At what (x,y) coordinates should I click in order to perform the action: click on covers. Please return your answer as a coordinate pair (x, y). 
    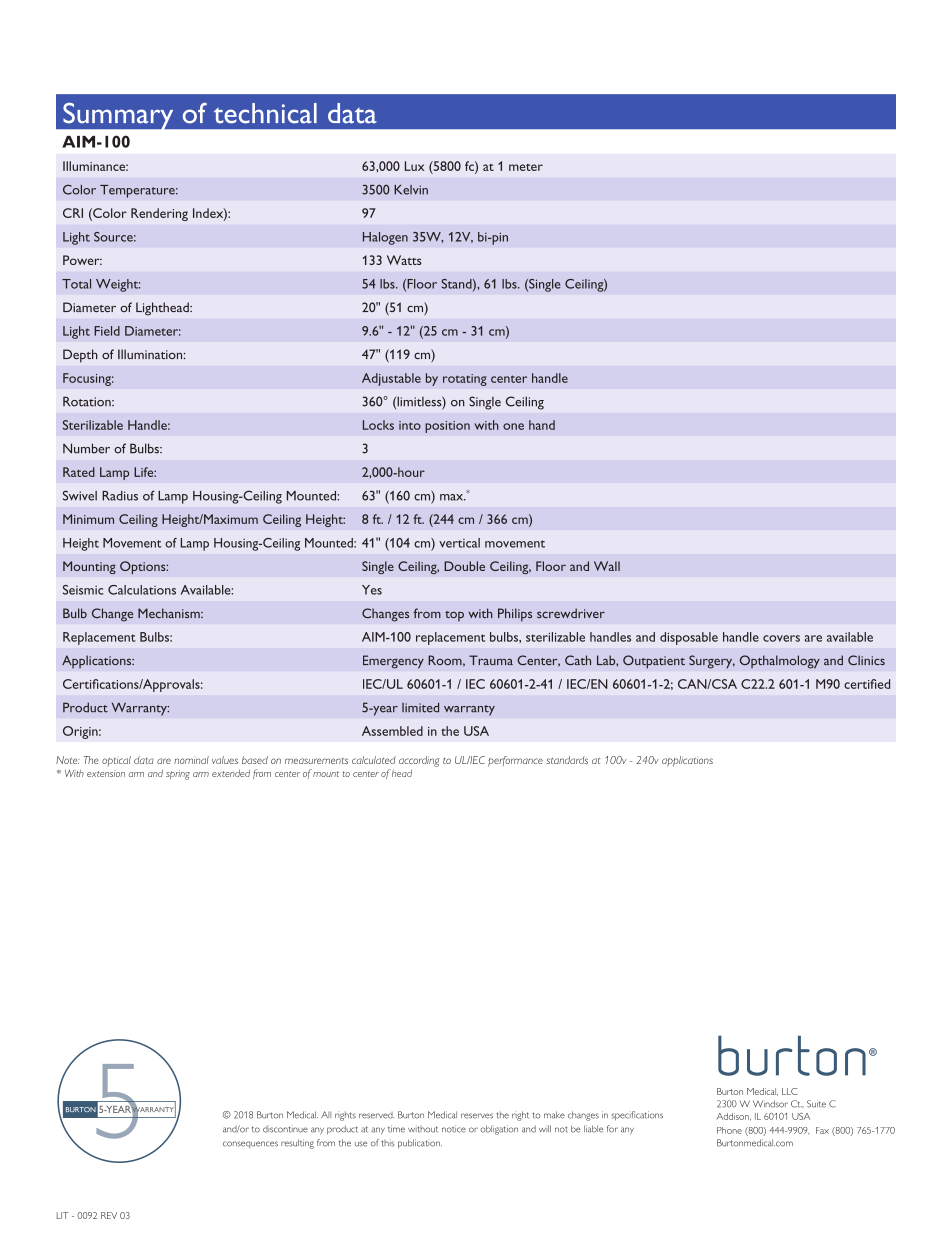
    Looking at the image, I should click on (781, 638).
